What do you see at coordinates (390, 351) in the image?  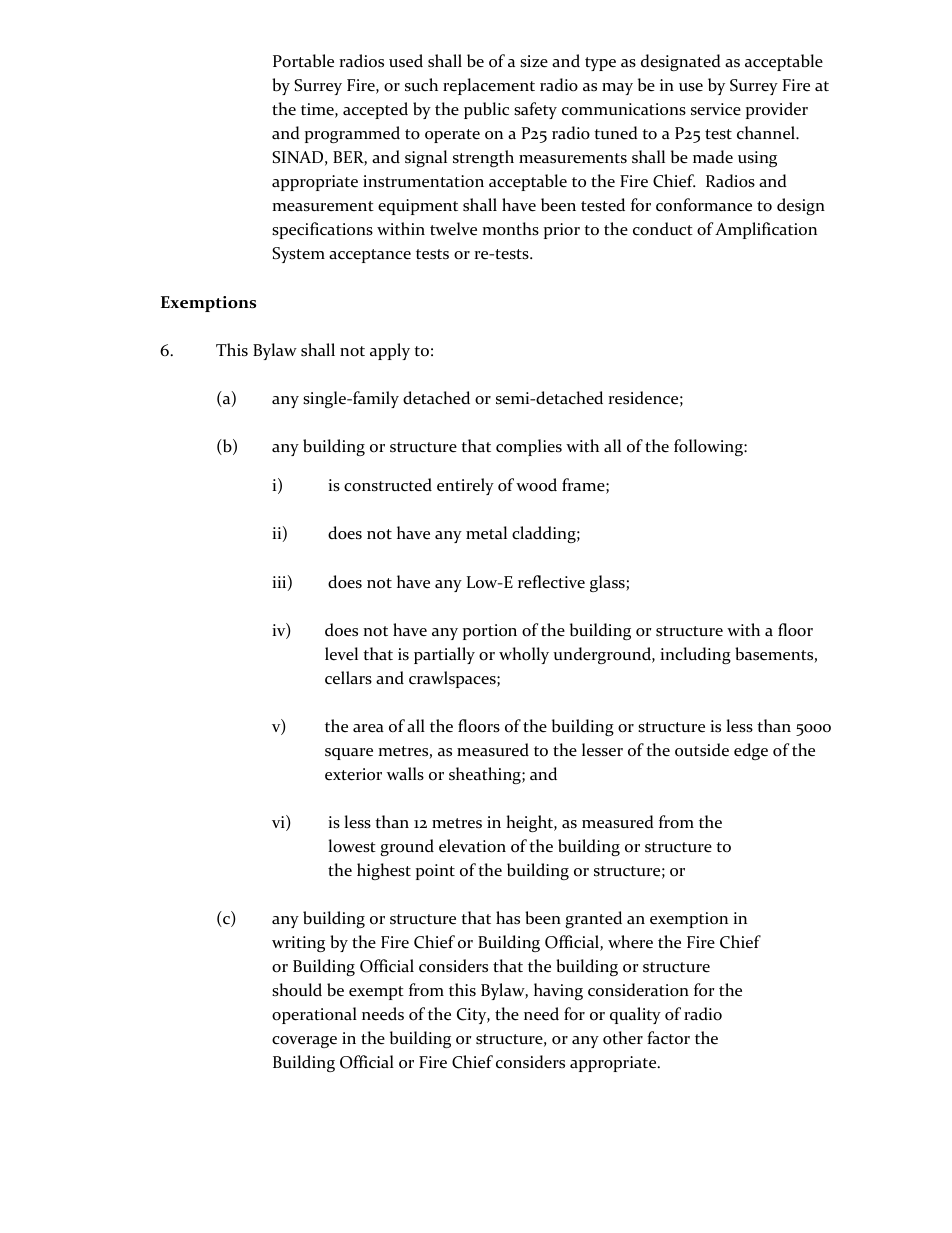 I see `apply` at bounding box center [390, 351].
